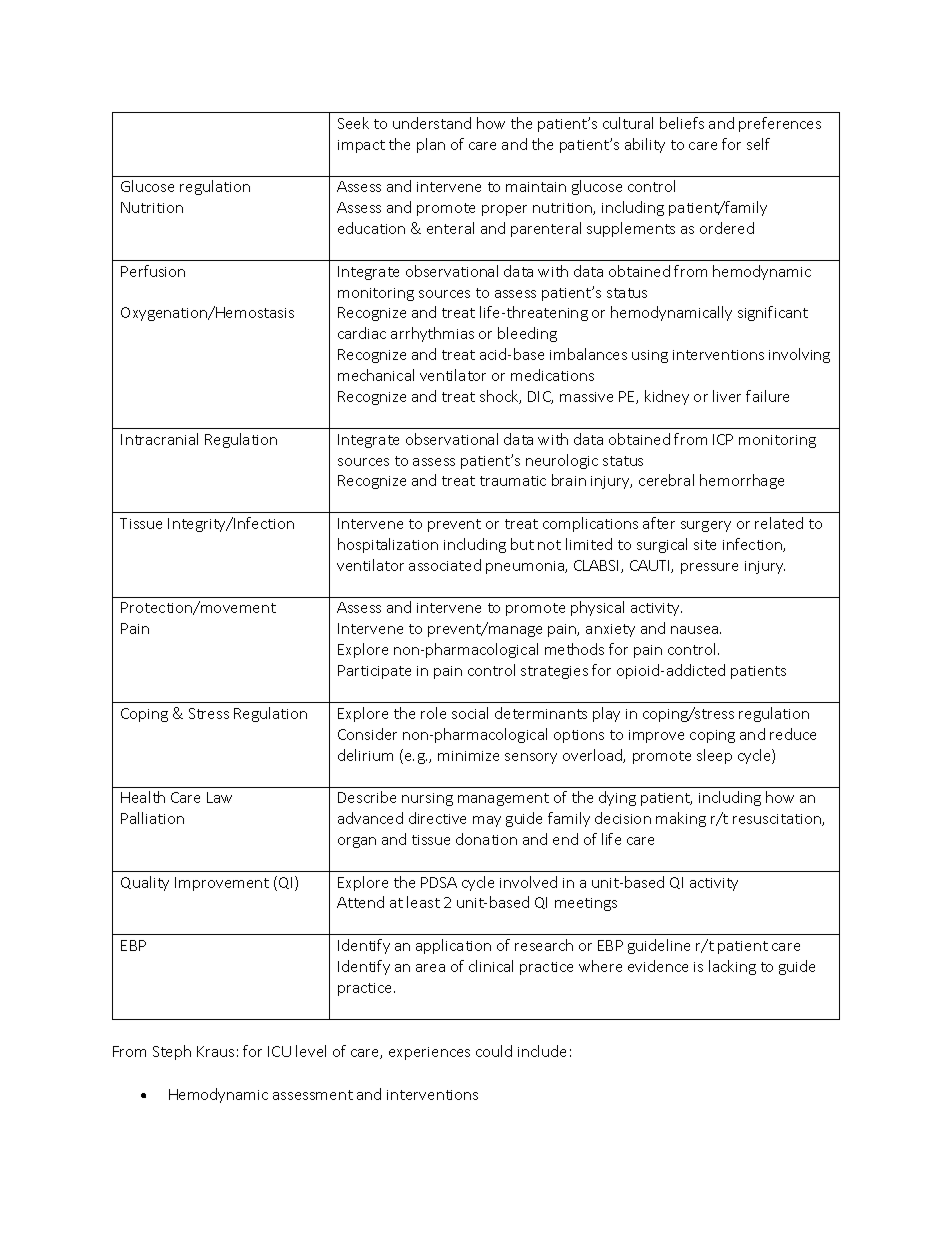 The width and height of the image is (952, 1233). What do you see at coordinates (353, 123) in the image?
I see `Seek` at bounding box center [353, 123].
